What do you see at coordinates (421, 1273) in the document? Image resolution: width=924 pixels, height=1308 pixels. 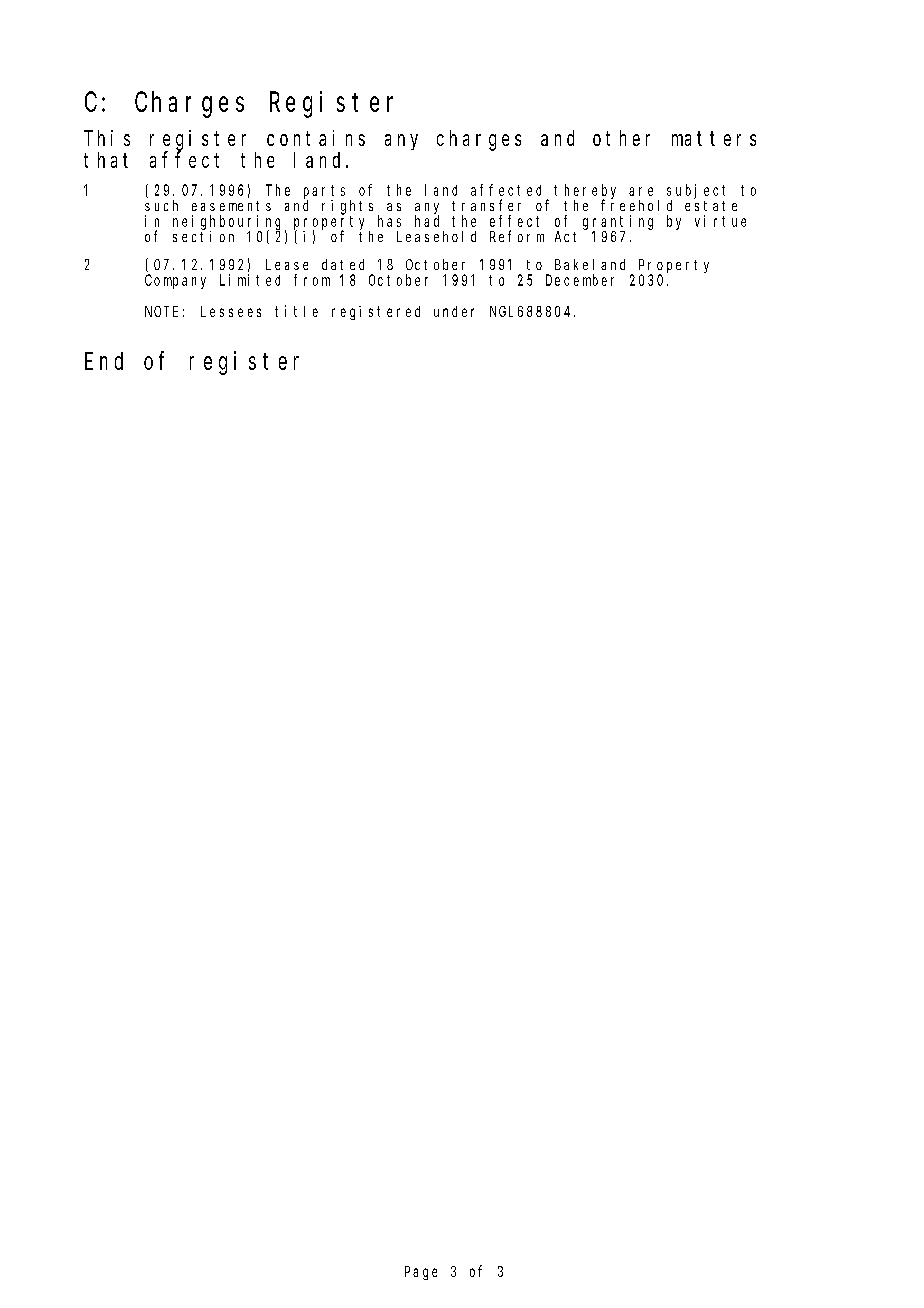 I see `Page` at bounding box center [421, 1273].
